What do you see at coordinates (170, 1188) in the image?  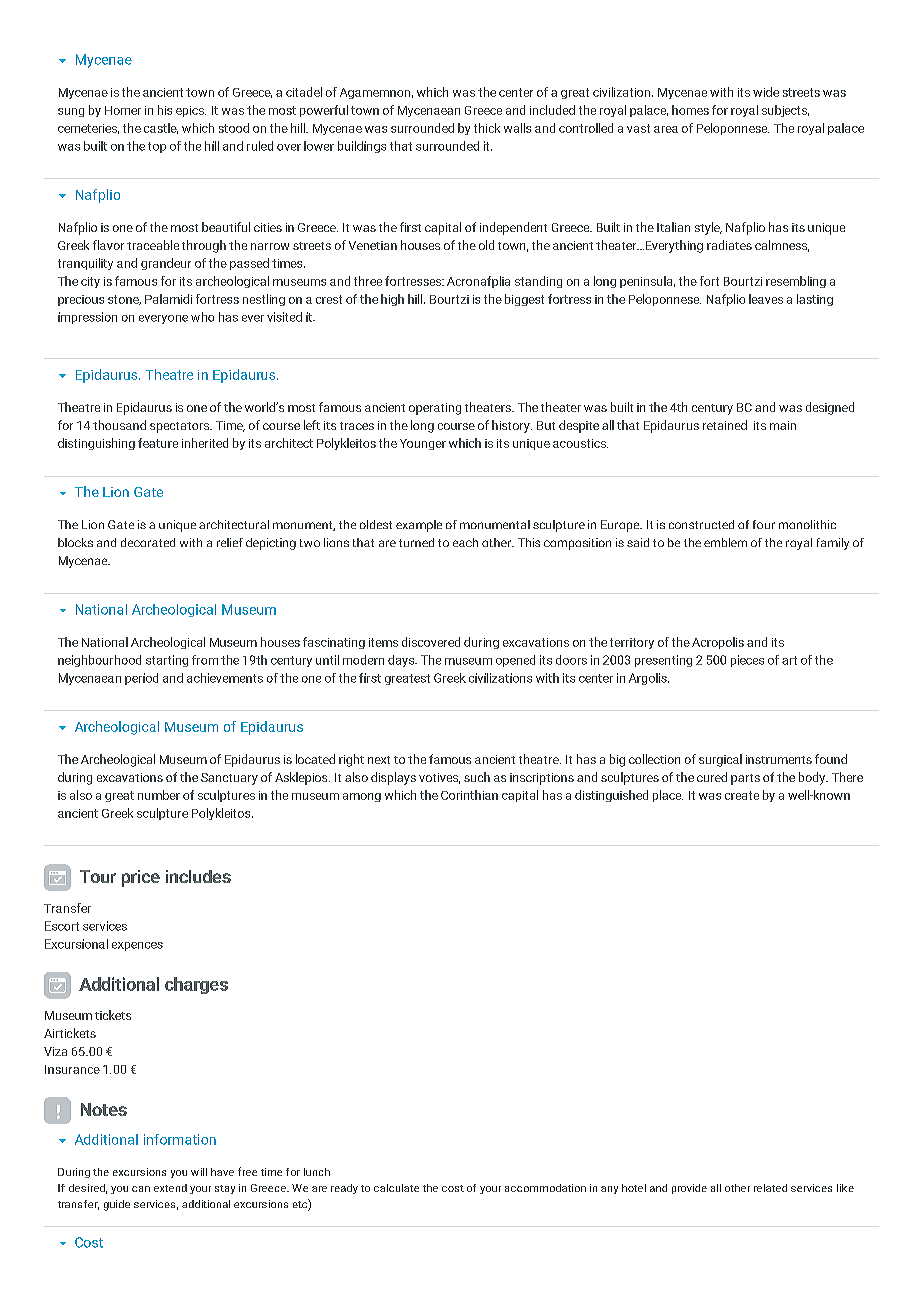 I see `extend` at bounding box center [170, 1188].
